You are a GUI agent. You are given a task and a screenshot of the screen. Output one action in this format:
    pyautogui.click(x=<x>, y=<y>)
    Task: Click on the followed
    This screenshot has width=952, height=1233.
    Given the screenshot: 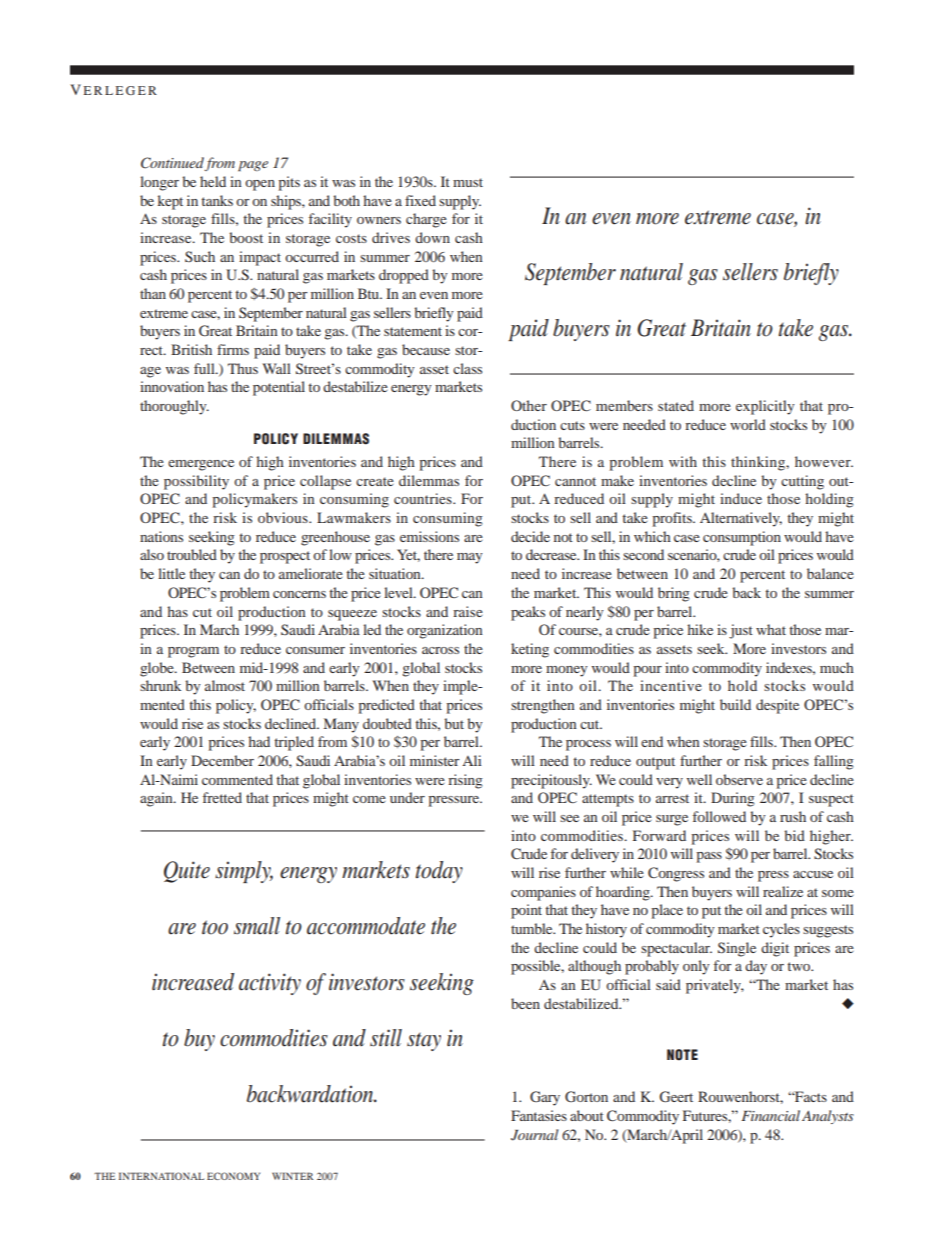 What is the action you would take?
    pyautogui.click(x=719, y=816)
